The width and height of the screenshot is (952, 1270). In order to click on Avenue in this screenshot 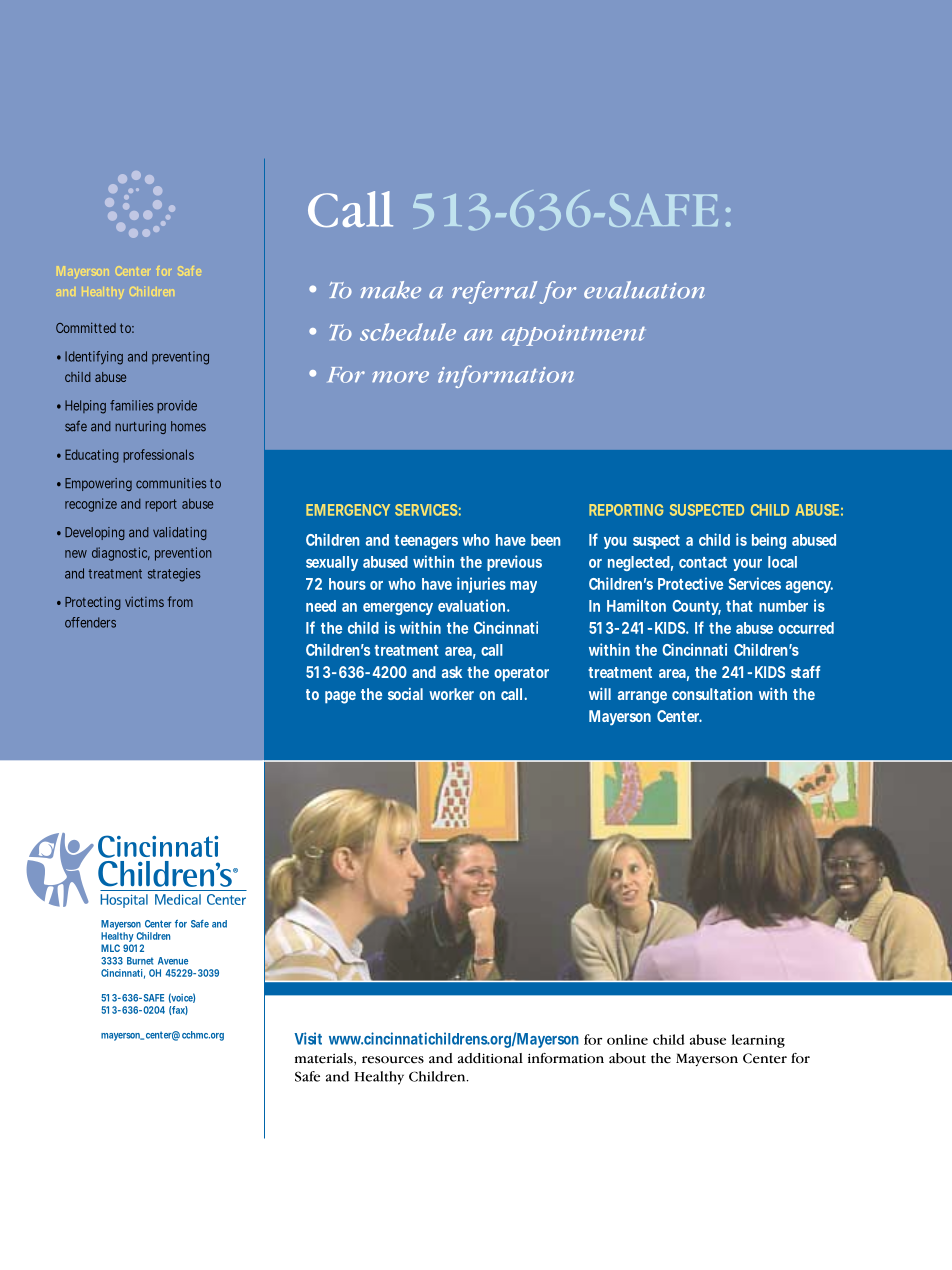, I will do `click(173, 961)`.
